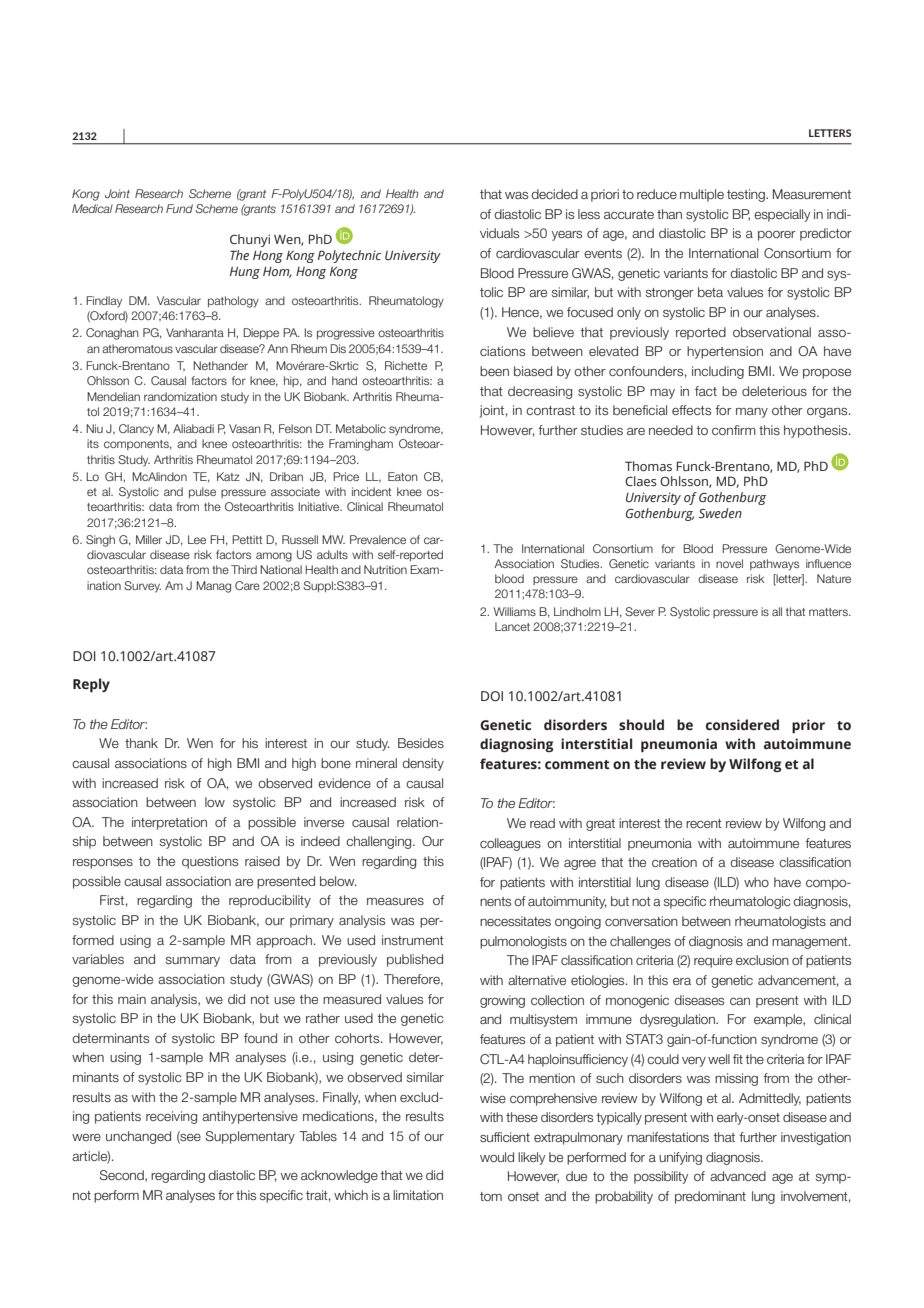 The height and width of the screenshot is (1308, 924). Describe the element at coordinates (777, 236) in the screenshot. I see `poorer` at that location.
